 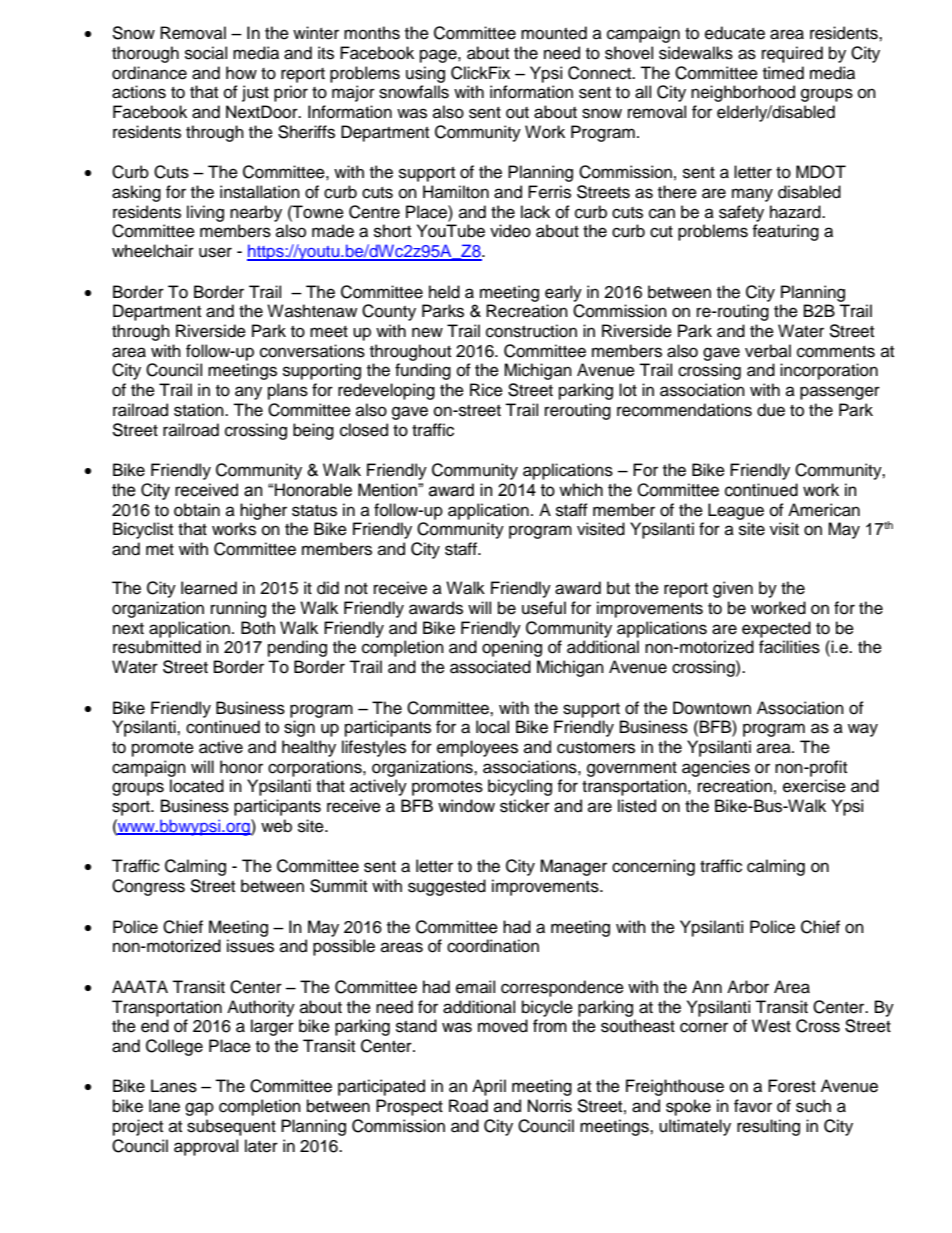 I want to click on how, so click(x=241, y=73).
